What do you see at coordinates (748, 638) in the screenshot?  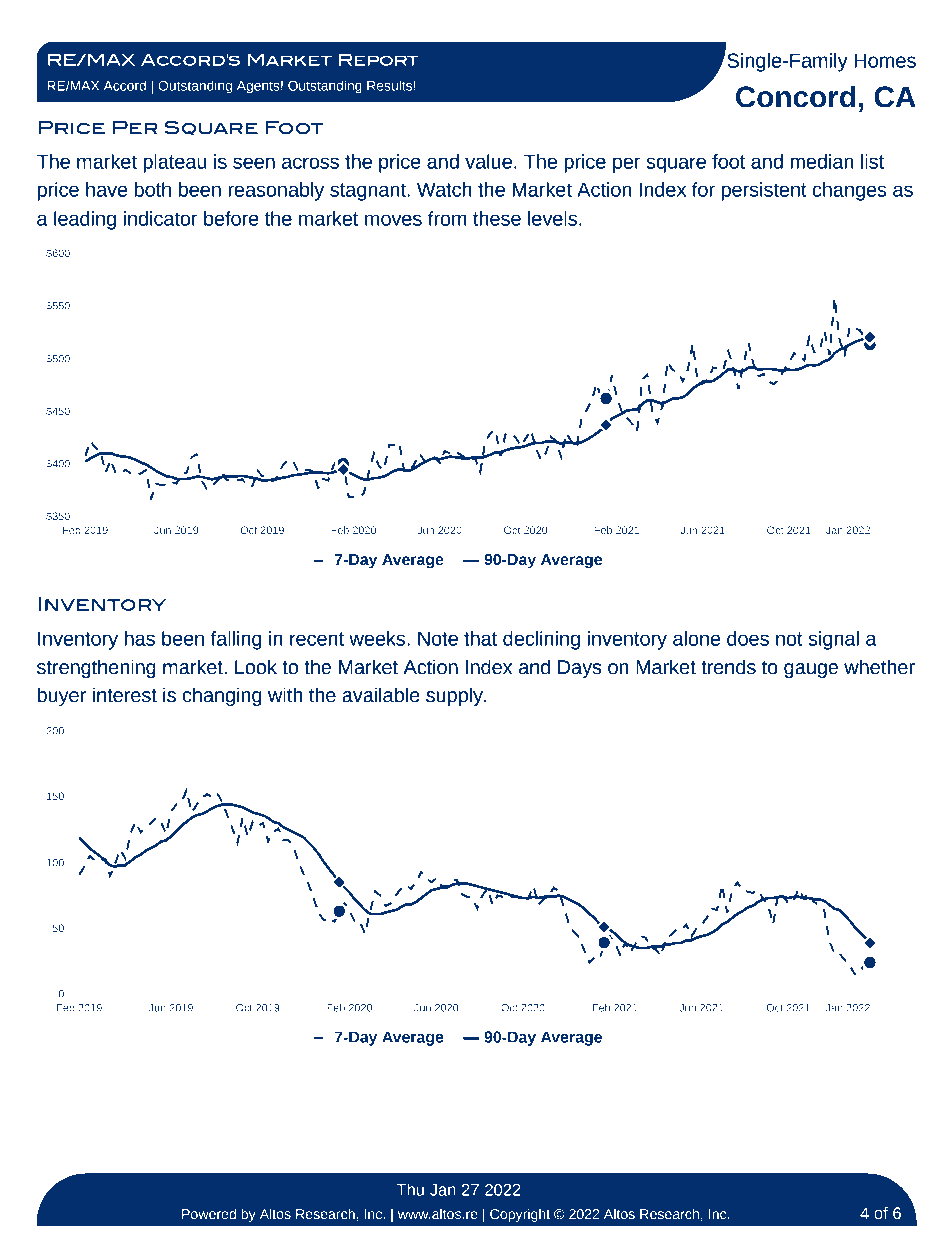 I see `does` at bounding box center [748, 638].
